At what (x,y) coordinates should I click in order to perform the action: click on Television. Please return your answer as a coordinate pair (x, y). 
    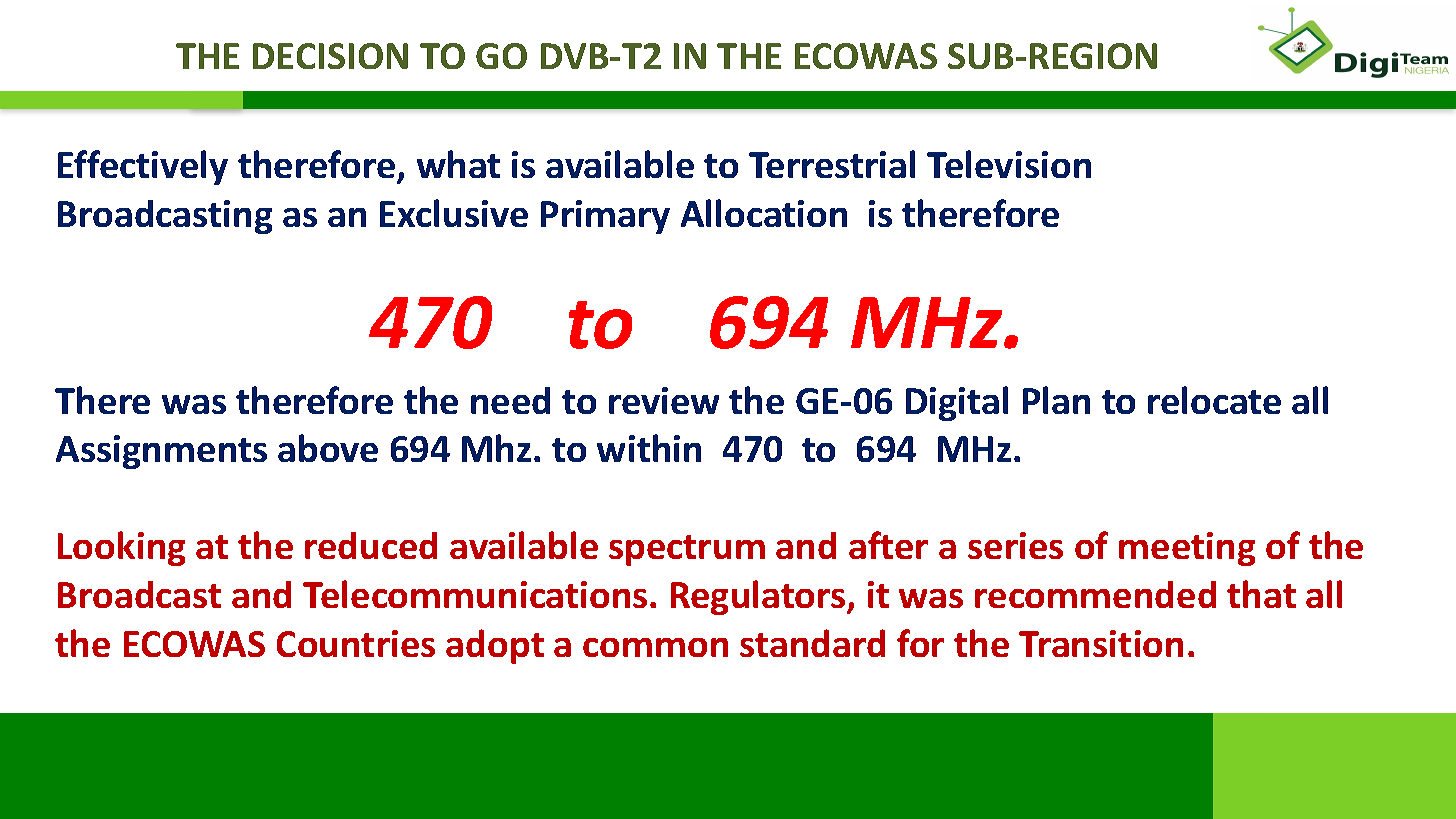
    Looking at the image, I should click on (1009, 164).
